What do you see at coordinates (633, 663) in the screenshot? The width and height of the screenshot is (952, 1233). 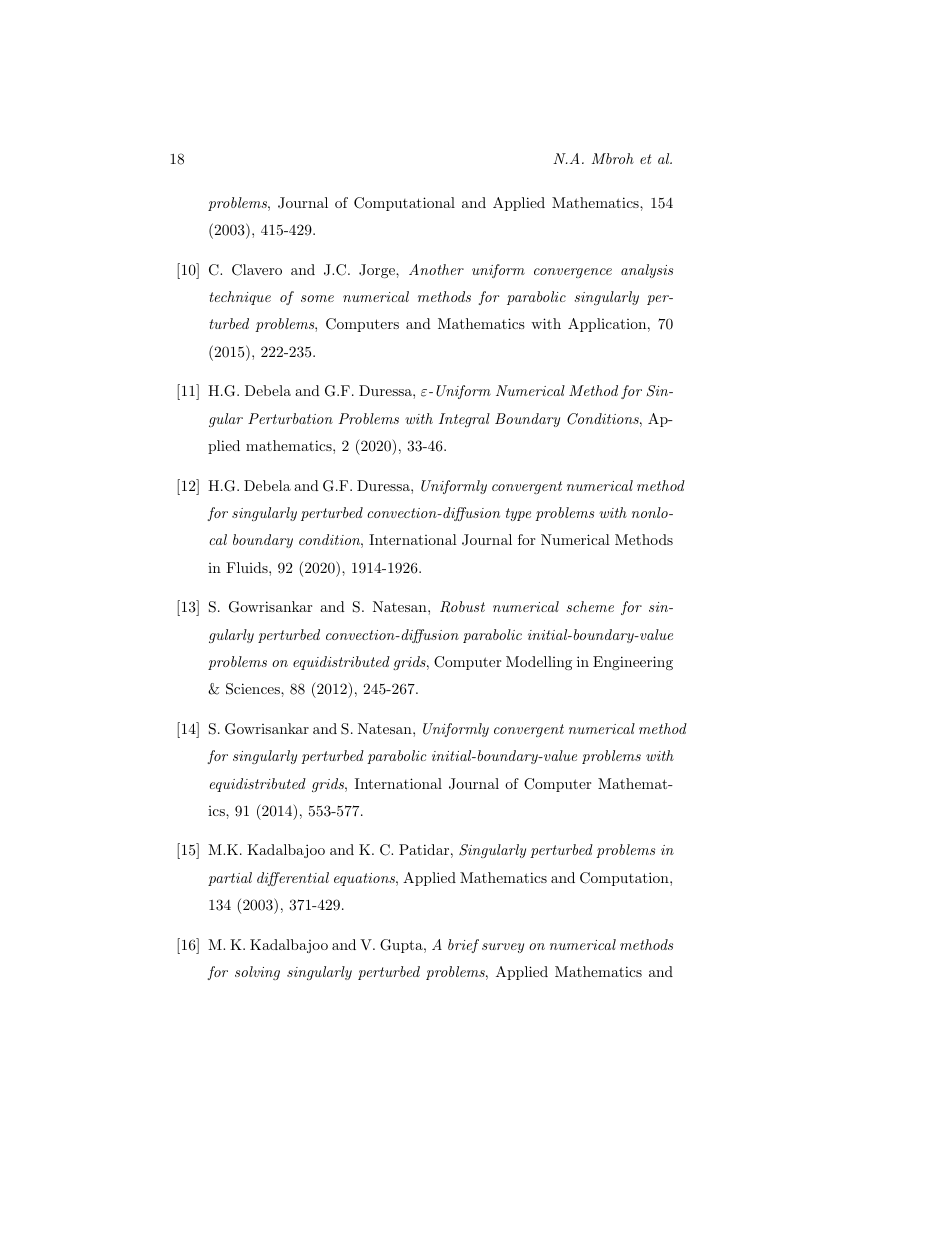 I see `Engineering` at bounding box center [633, 663].
